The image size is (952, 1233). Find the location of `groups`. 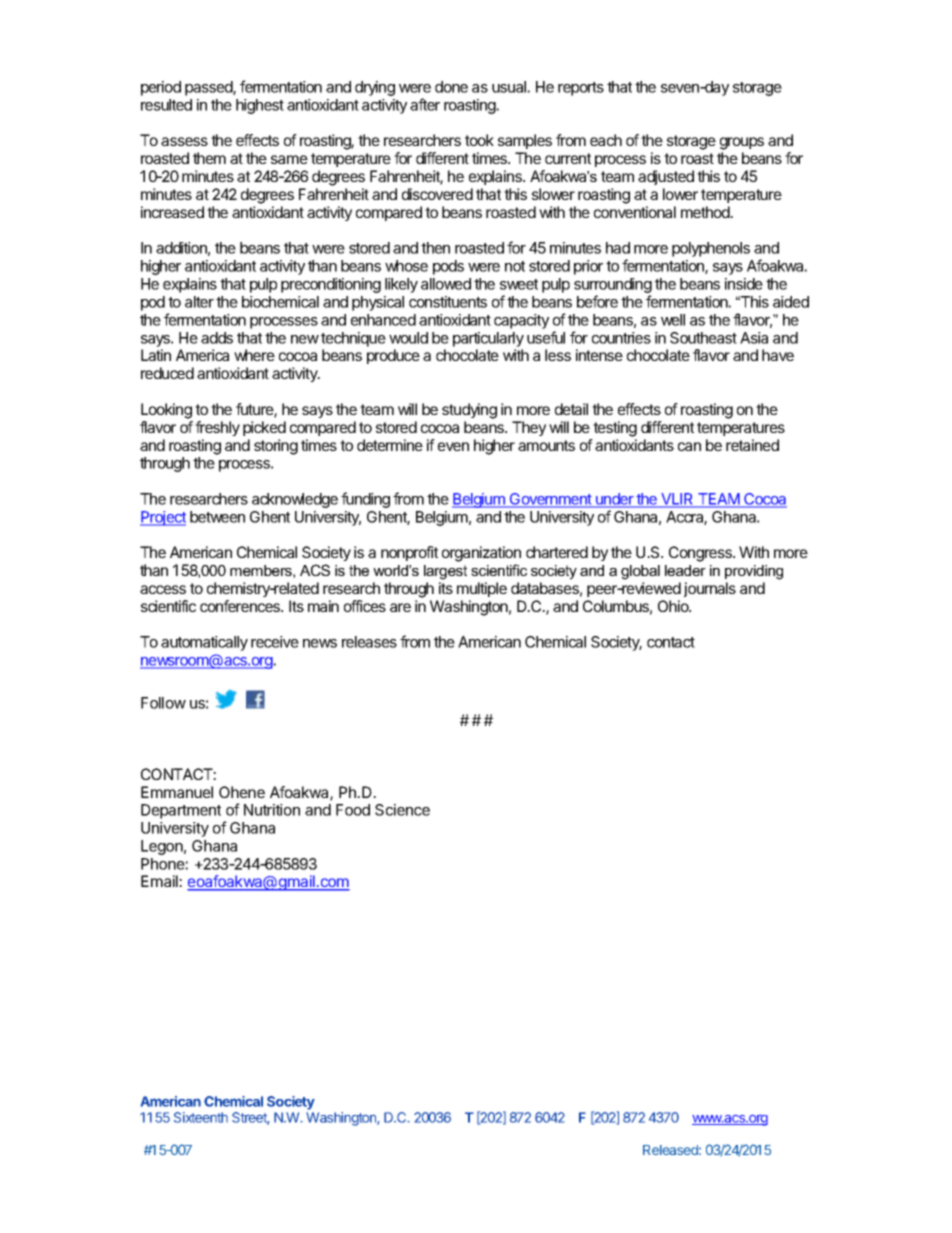

groups is located at coordinates (742, 143).
